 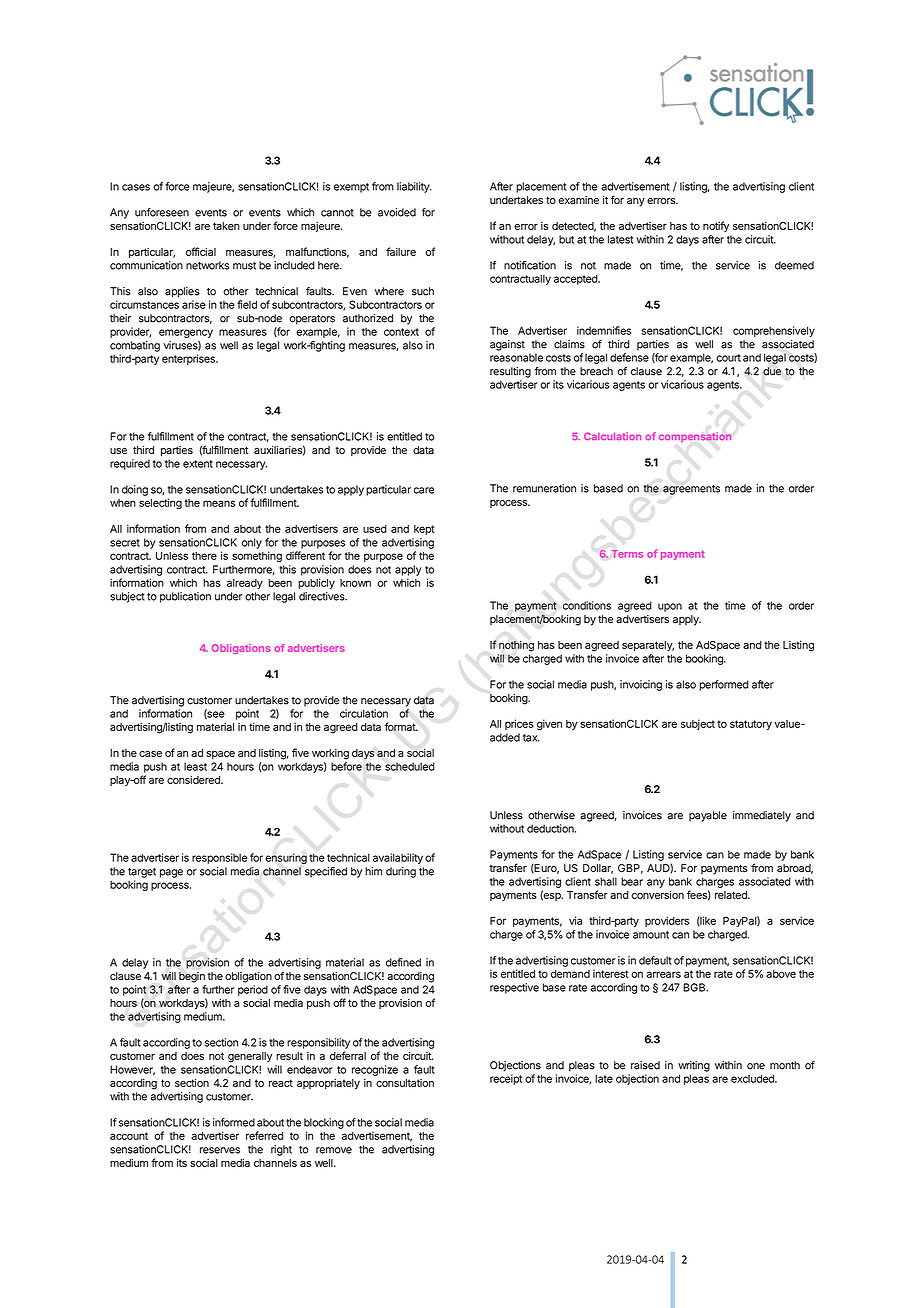 What do you see at coordinates (405, 1083) in the page?
I see `consultation` at bounding box center [405, 1083].
